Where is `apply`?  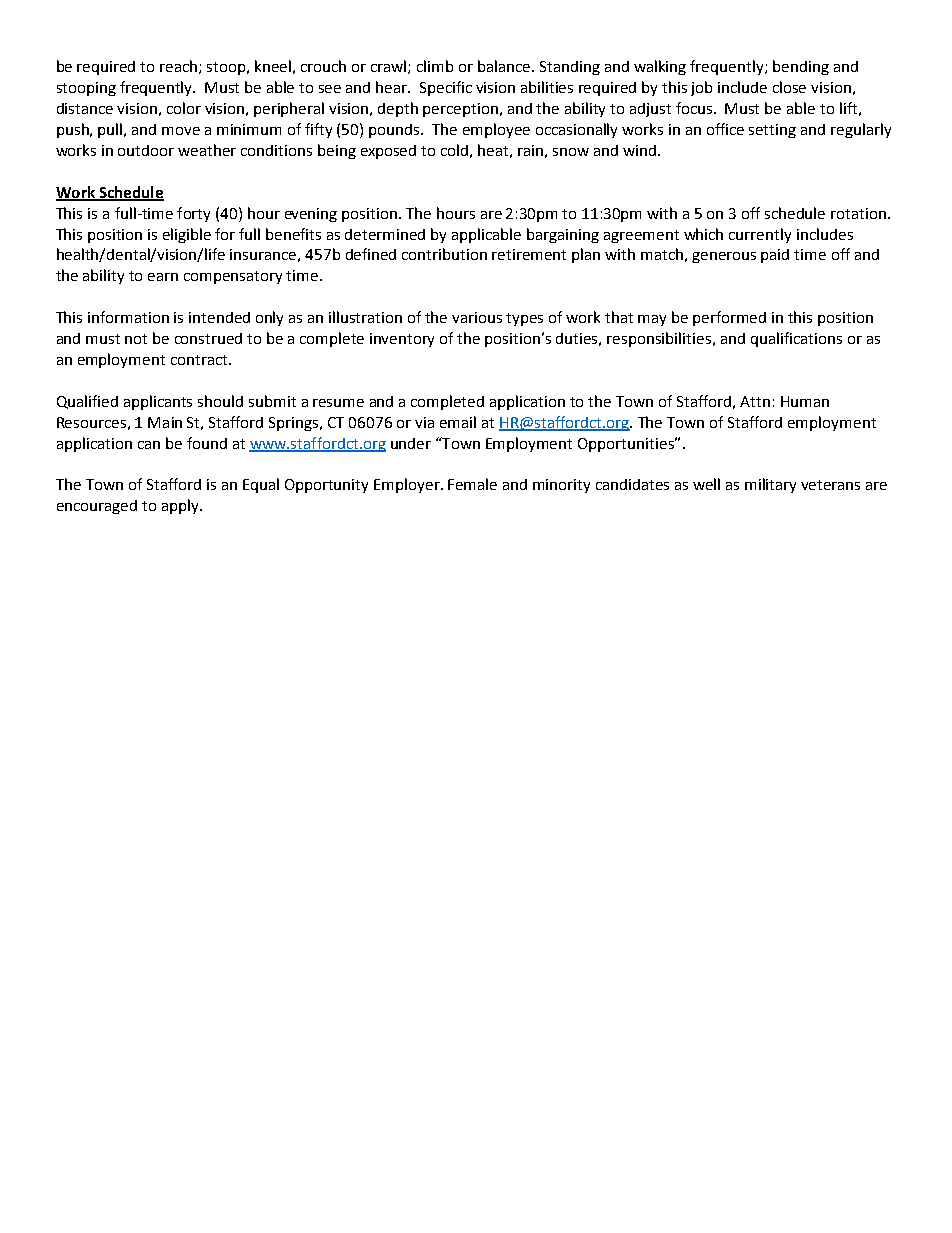
apply is located at coordinates (181, 506).
